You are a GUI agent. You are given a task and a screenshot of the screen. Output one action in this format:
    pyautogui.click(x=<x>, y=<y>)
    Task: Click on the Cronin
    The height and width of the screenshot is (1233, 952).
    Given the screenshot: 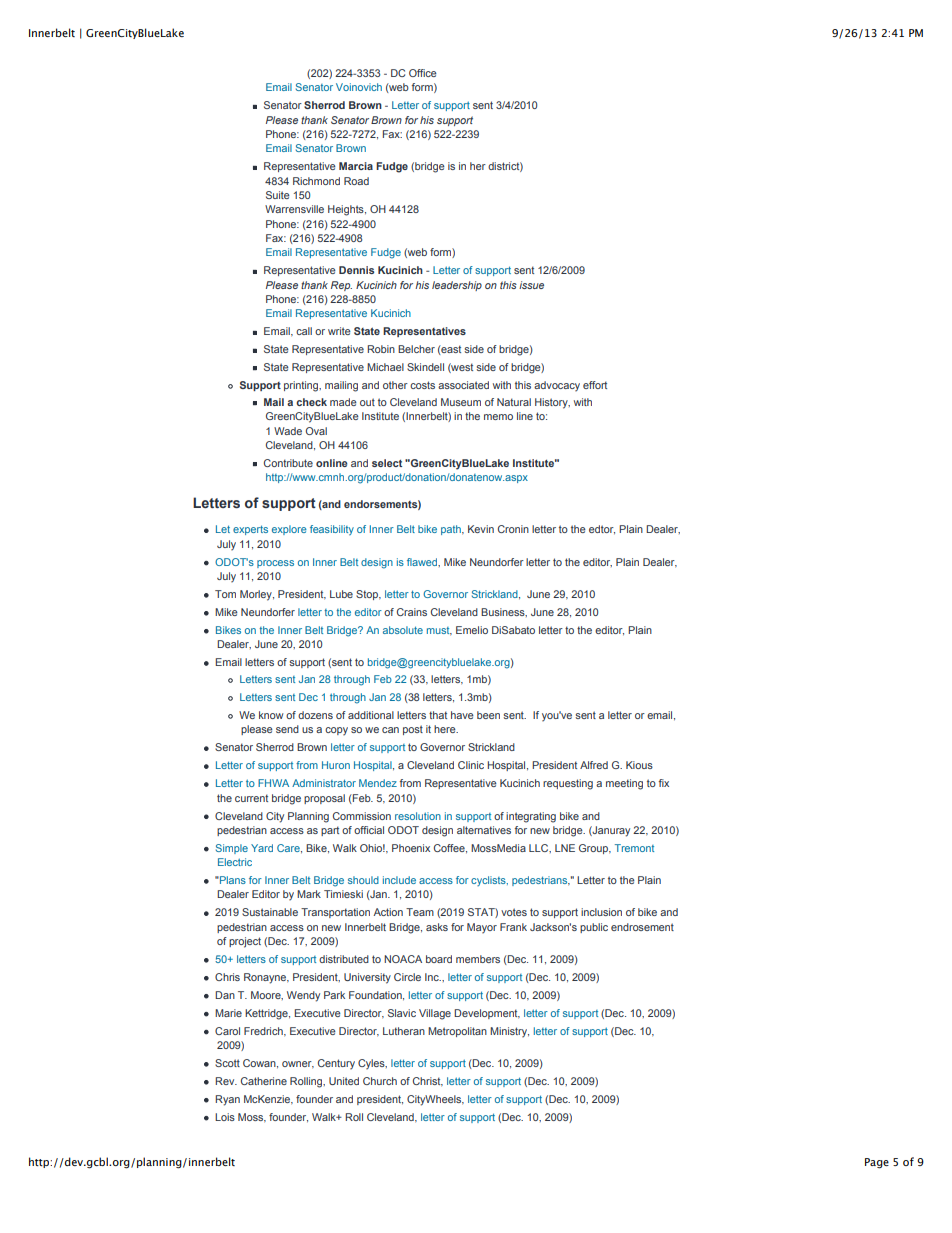 What is the action you would take?
    pyautogui.click(x=513, y=529)
